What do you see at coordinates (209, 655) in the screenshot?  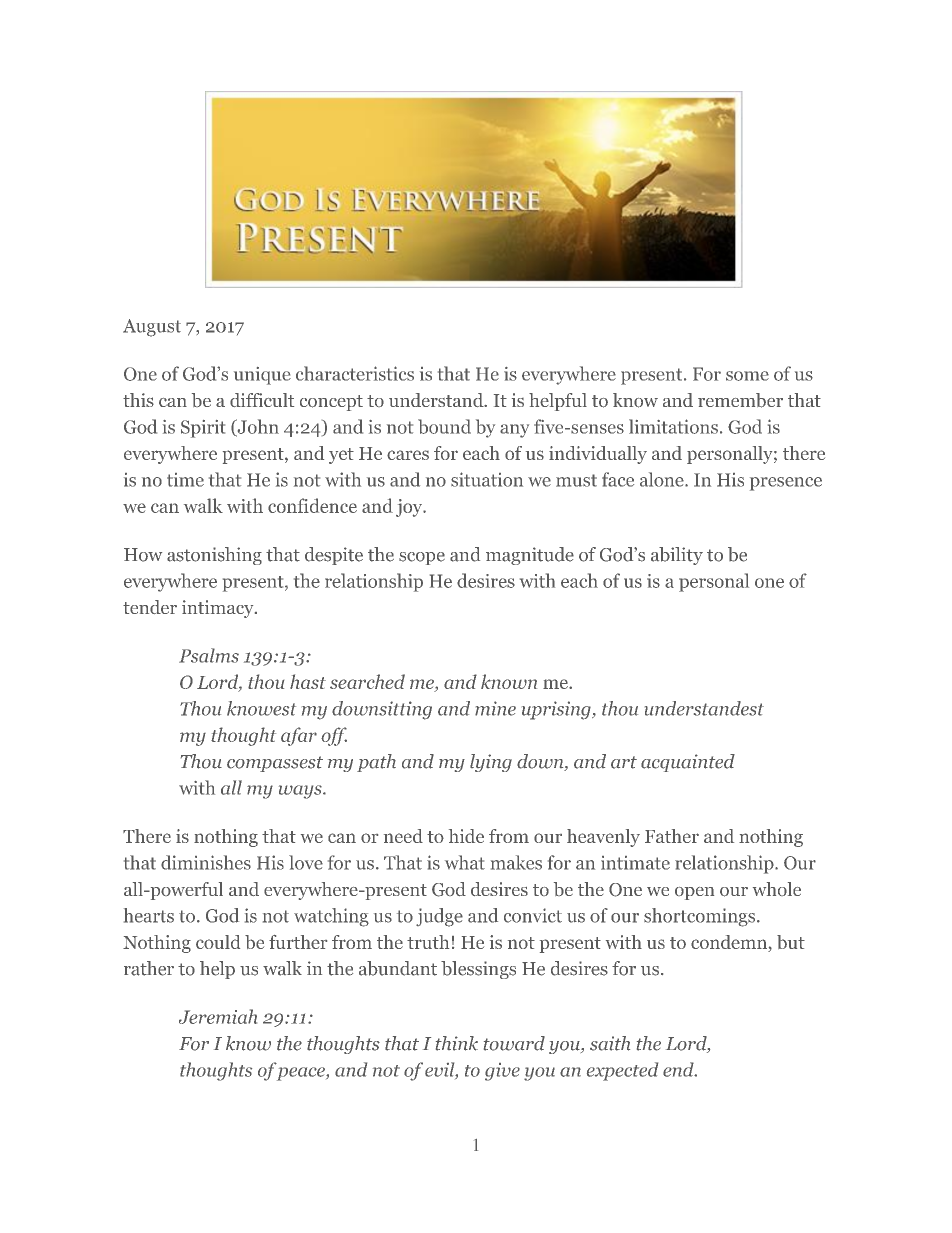 I see `Psalms` at bounding box center [209, 655].
